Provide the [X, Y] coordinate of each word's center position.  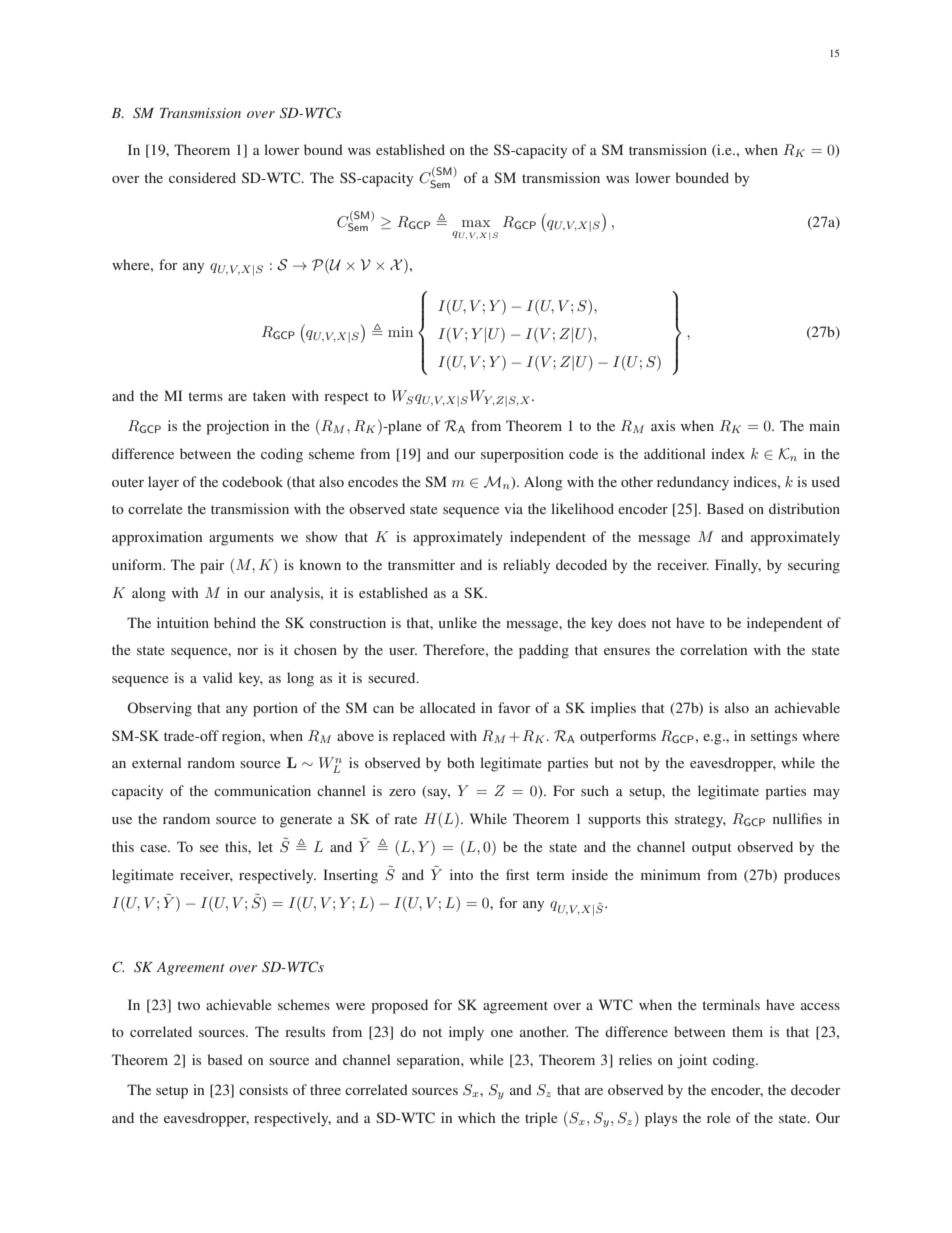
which [477, 1117]
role [718, 1117]
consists [263, 1089]
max [476, 223]
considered [202, 177]
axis [663, 425]
